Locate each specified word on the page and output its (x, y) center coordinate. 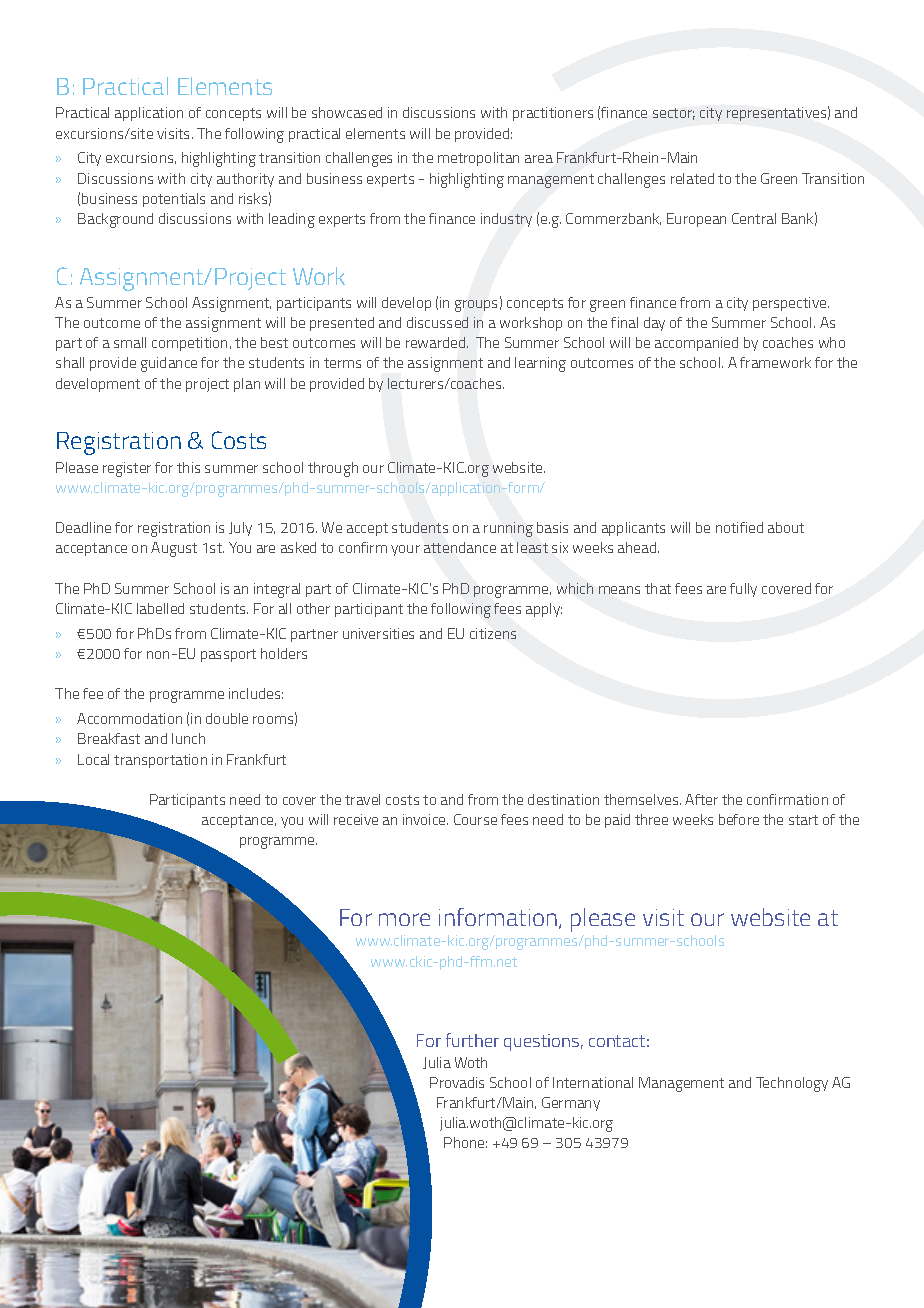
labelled (160, 608)
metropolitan (478, 159)
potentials (174, 200)
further (472, 1040)
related (692, 178)
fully (743, 590)
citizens (493, 633)
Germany (571, 1104)
